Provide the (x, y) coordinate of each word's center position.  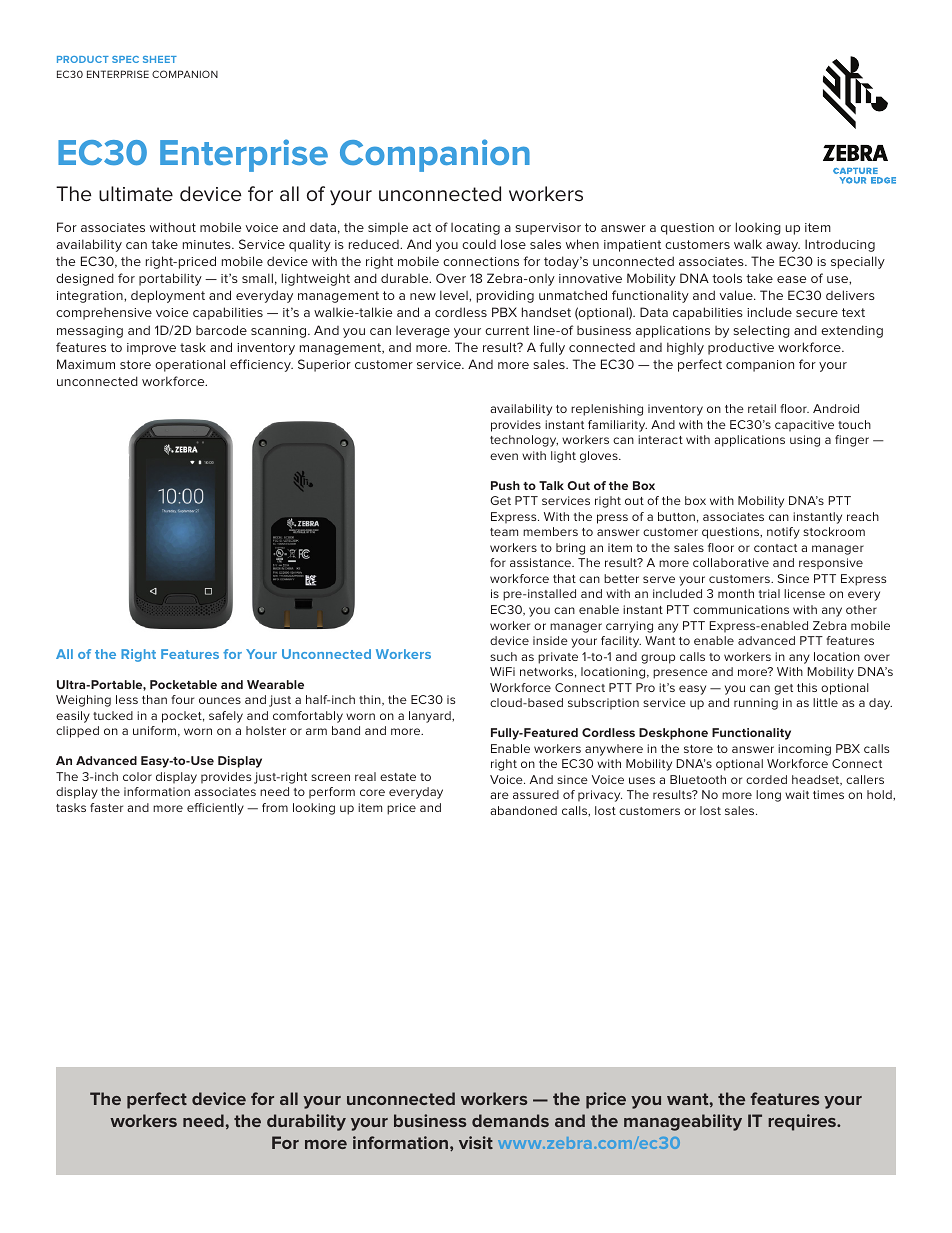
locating (475, 229)
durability (306, 1122)
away (783, 247)
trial (769, 593)
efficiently (215, 809)
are (499, 795)
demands (510, 1120)
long (768, 796)
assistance (542, 562)
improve (151, 349)
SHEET (160, 59)
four (182, 699)
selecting (761, 331)
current (507, 330)
